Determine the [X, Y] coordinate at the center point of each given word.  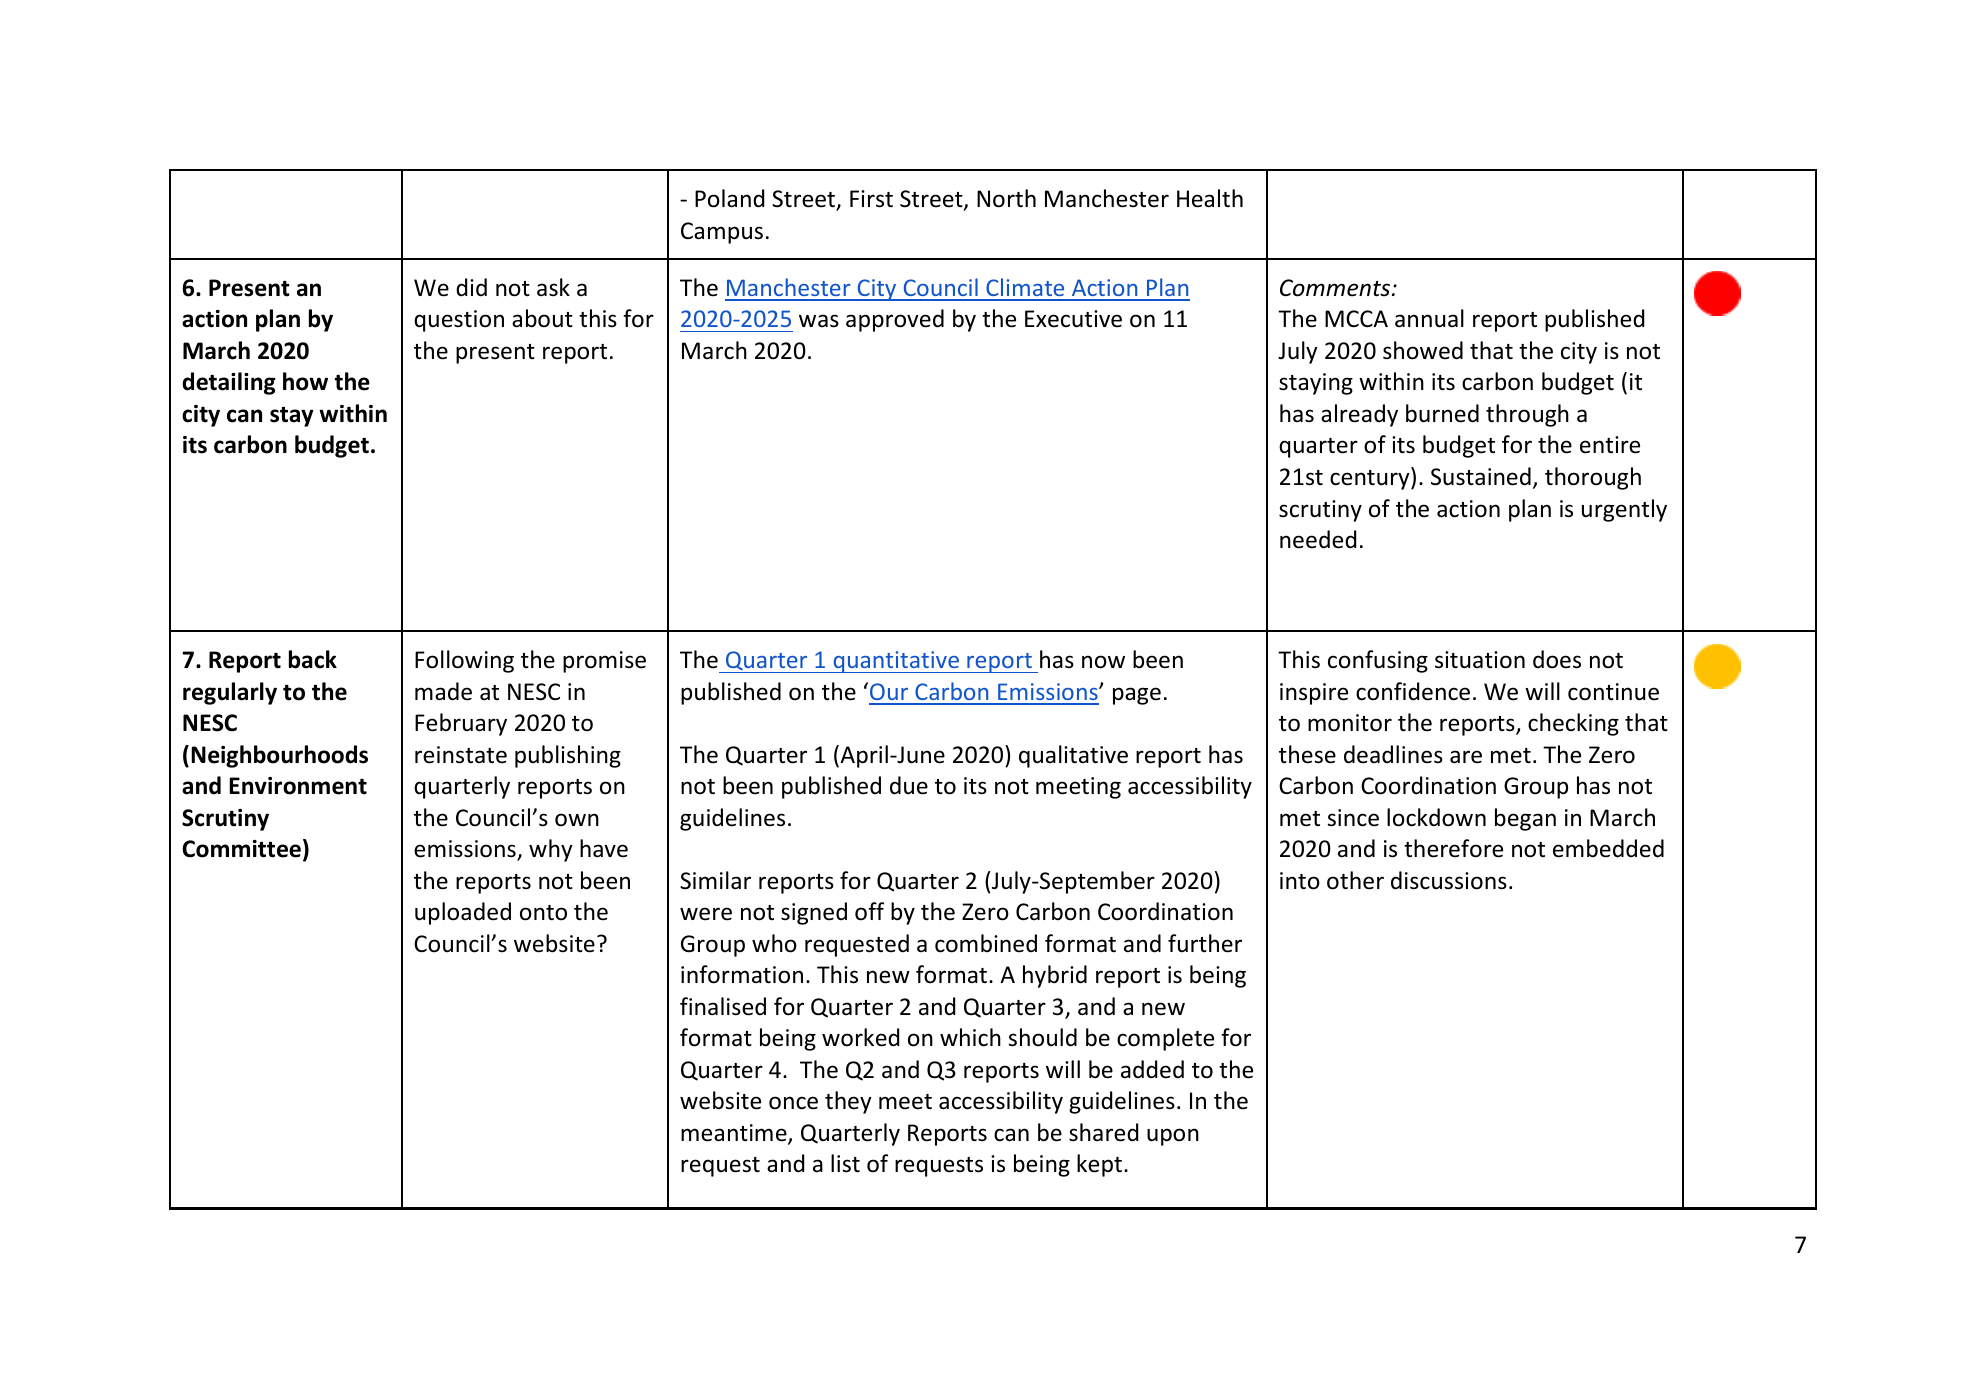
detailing [229, 383]
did [471, 287]
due [909, 785]
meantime [735, 1134]
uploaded [463, 913]
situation [1480, 660]
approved [895, 320]
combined [986, 943]
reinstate [461, 755]
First [871, 199]
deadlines [1393, 754]
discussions [1449, 880]
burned [1442, 413]
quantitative [896, 662]
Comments [1336, 288]
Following [464, 661]
